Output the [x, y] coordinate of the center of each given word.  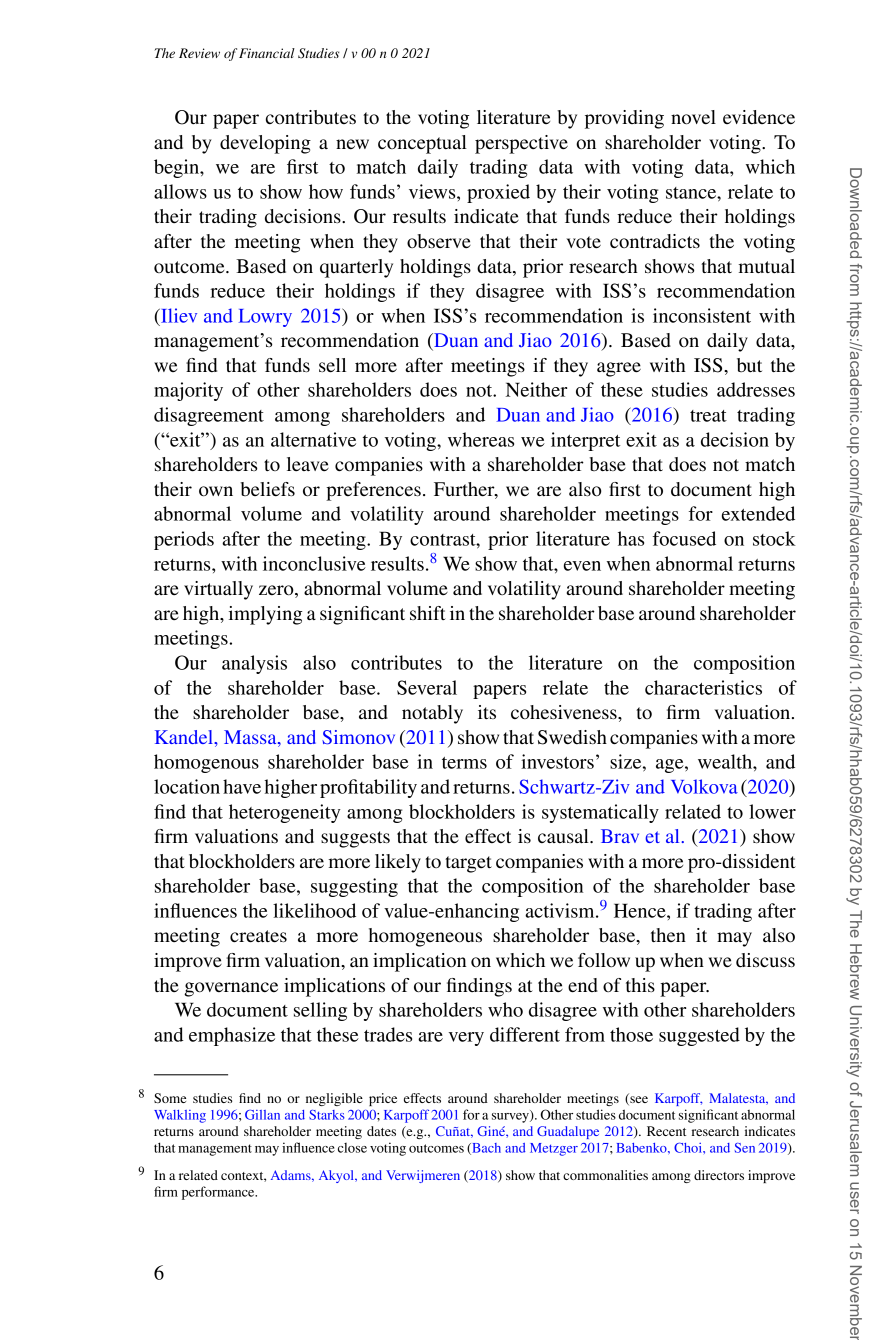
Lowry [265, 318]
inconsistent [702, 315]
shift [428, 613]
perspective [521, 144]
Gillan [262, 1115]
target [468, 864]
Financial [267, 53]
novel [693, 117]
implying [265, 615]
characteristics [703, 687]
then [668, 935]
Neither [536, 389]
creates [258, 936]
